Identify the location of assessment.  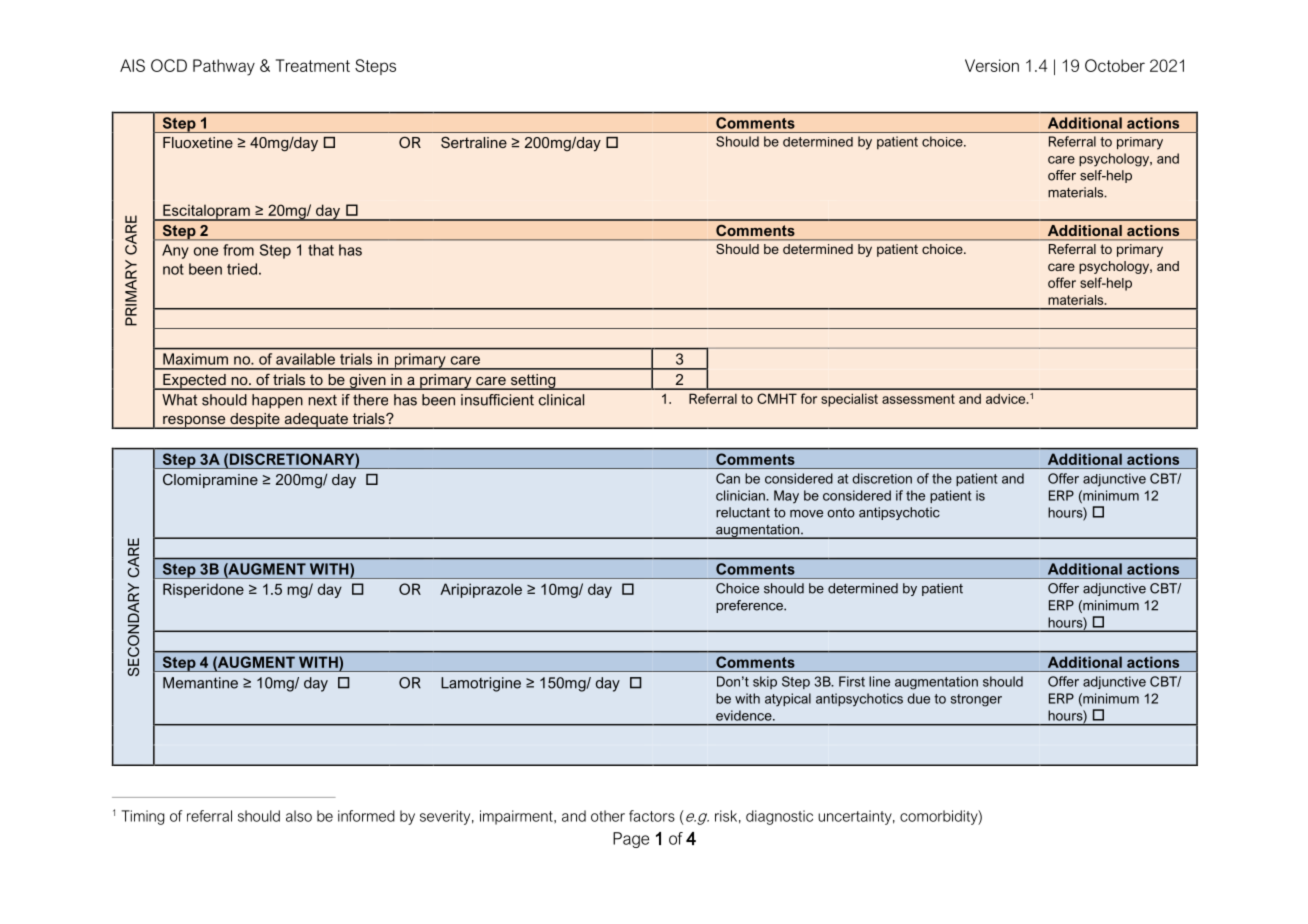
(918, 399).
